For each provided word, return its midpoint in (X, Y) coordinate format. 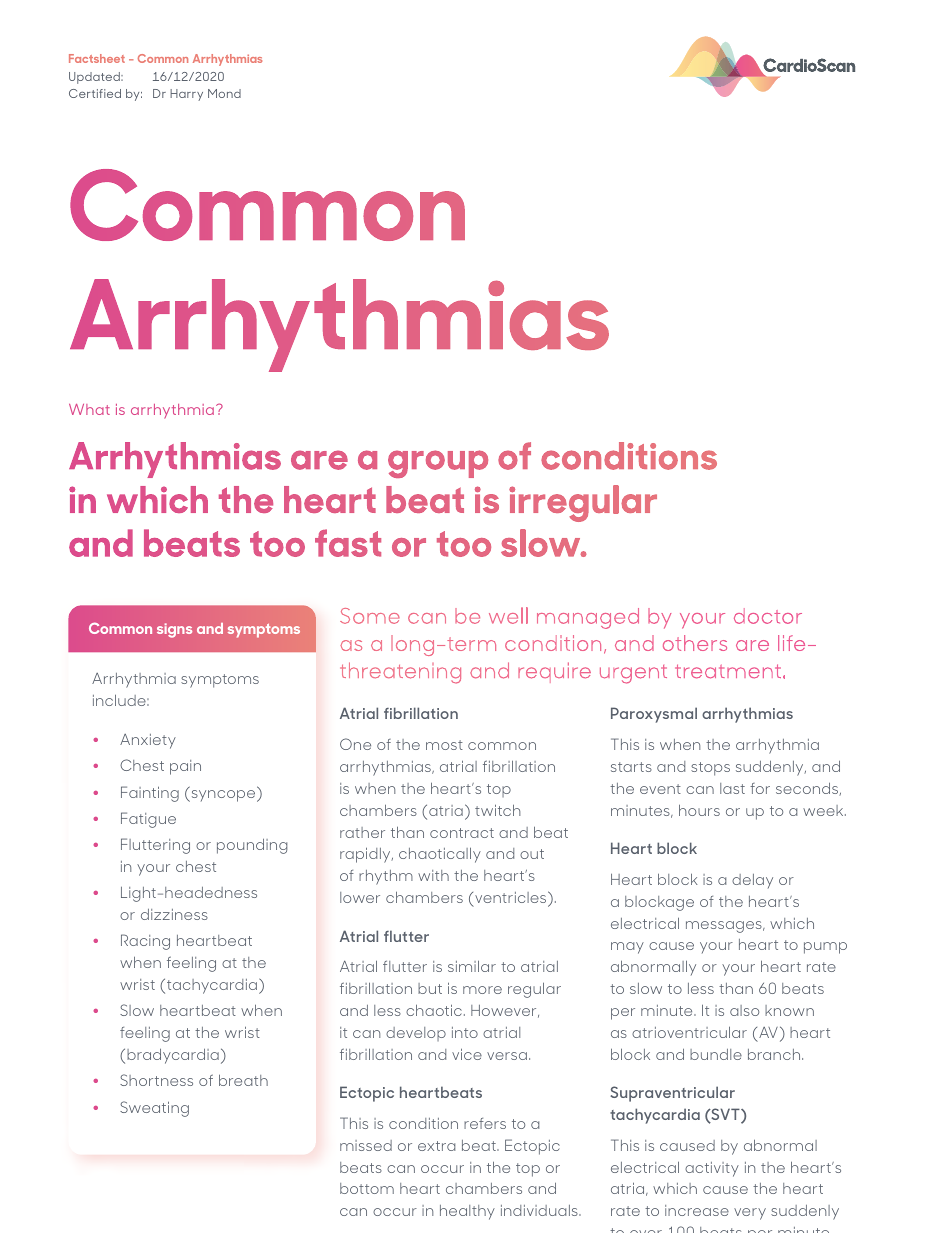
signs (174, 630)
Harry (186, 95)
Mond (224, 93)
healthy (467, 1212)
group (438, 464)
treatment (728, 671)
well (508, 615)
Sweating (154, 1109)
